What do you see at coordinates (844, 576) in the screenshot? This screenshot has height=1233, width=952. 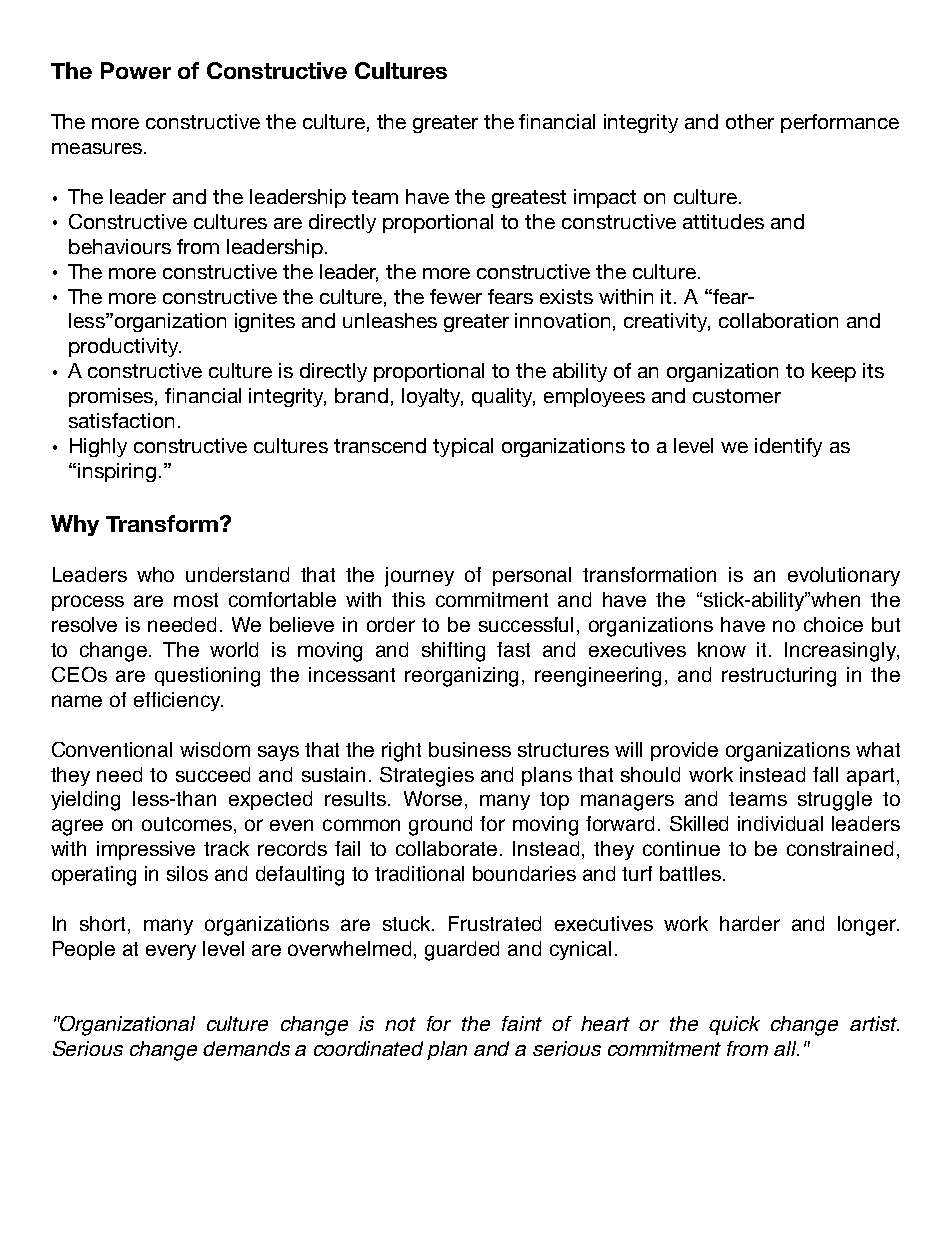 I see `evolutionary` at bounding box center [844, 576].
